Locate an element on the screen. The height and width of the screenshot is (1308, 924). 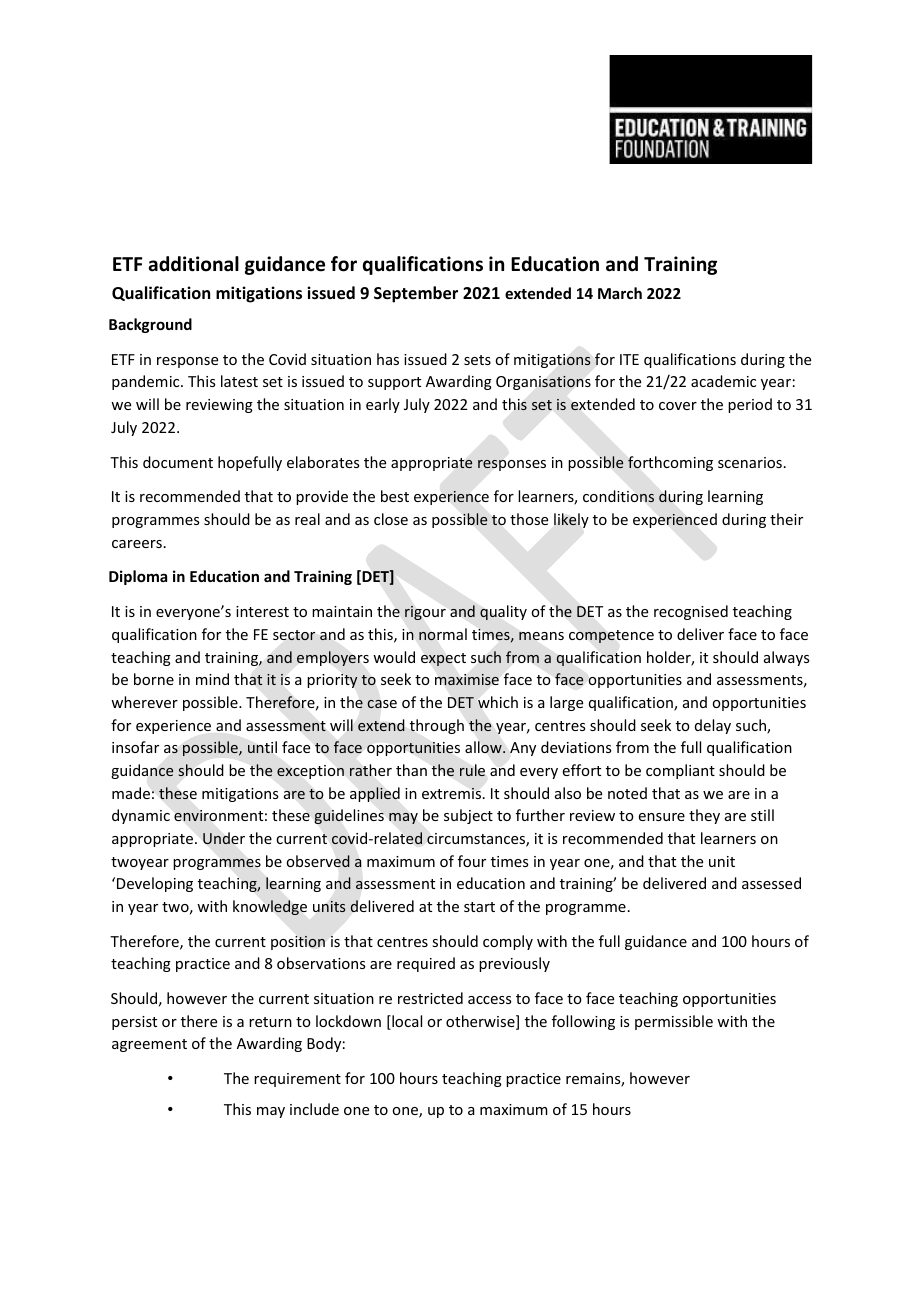
best is located at coordinates (395, 496).
